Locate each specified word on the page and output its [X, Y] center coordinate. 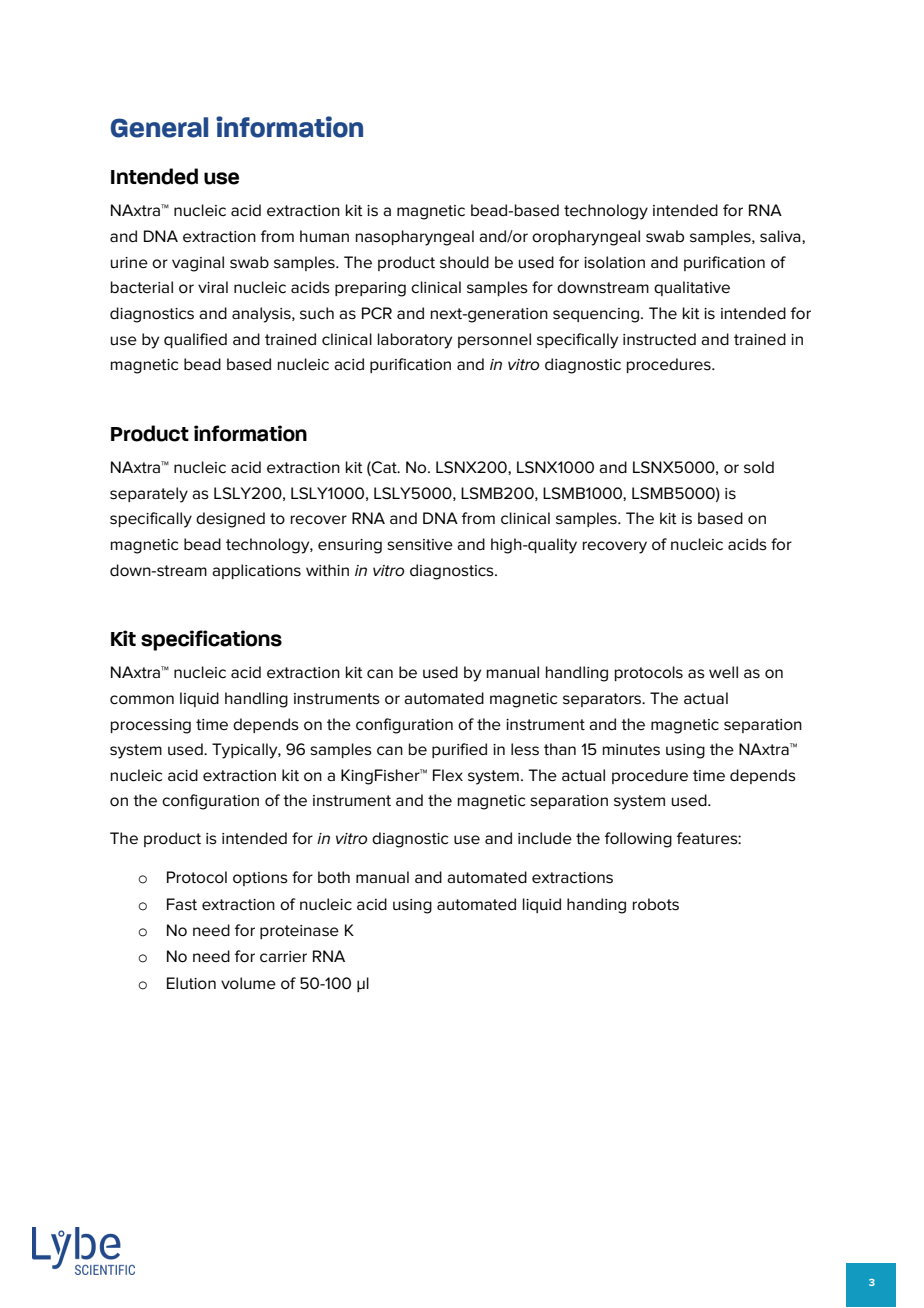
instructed [659, 339]
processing [151, 726]
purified [459, 750]
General [159, 127]
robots [656, 904]
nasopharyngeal [415, 238]
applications [256, 571]
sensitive [420, 545]
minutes [631, 750]
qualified [195, 340]
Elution [191, 983]
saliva [781, 237]
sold [759, 467]
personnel [494, 340]
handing [596, 906]
